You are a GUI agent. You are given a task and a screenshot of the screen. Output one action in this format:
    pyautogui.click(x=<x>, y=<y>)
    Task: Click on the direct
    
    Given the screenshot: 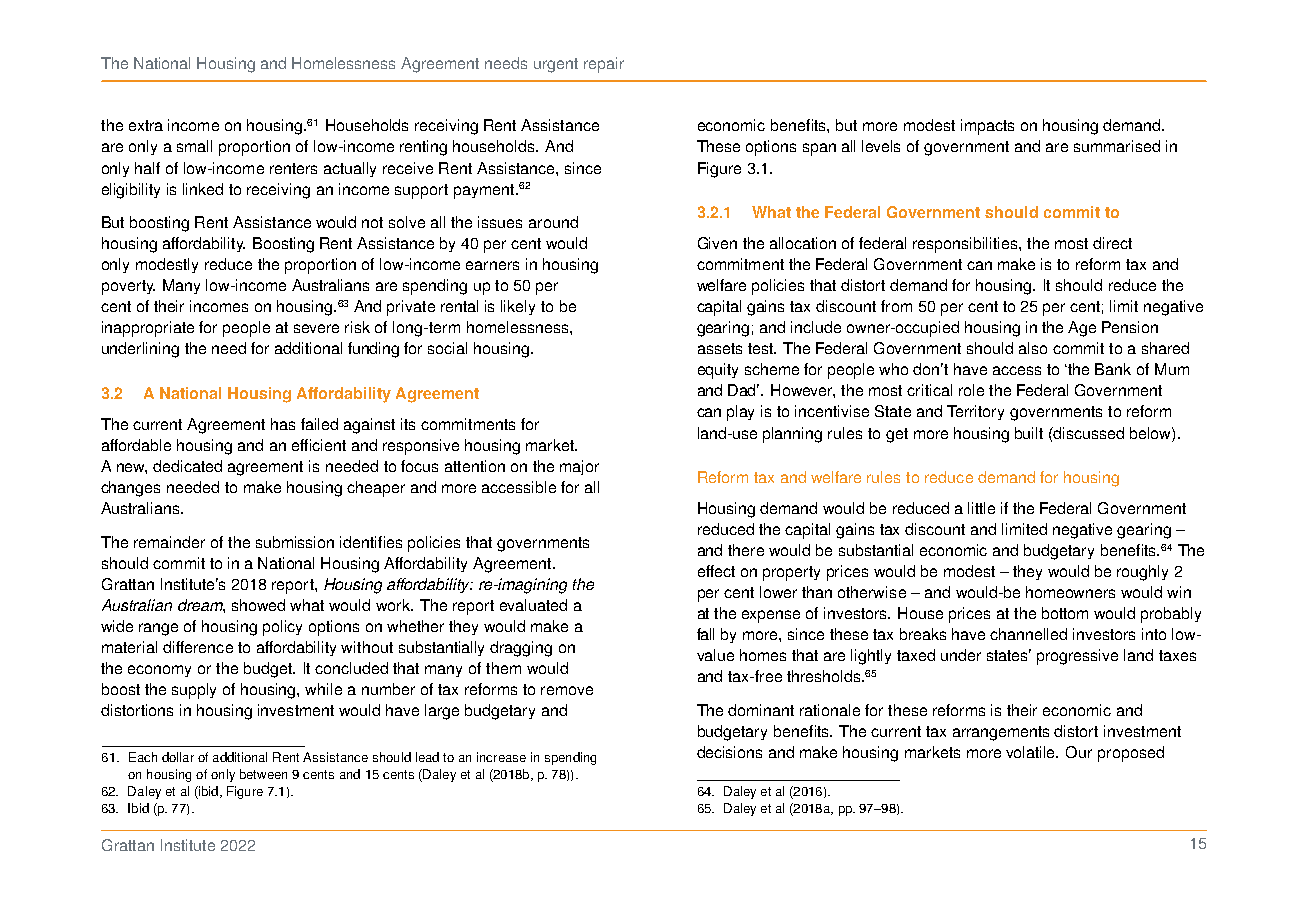 What is the action you would take?
    pyautogui.click(x=1112, y=243)
